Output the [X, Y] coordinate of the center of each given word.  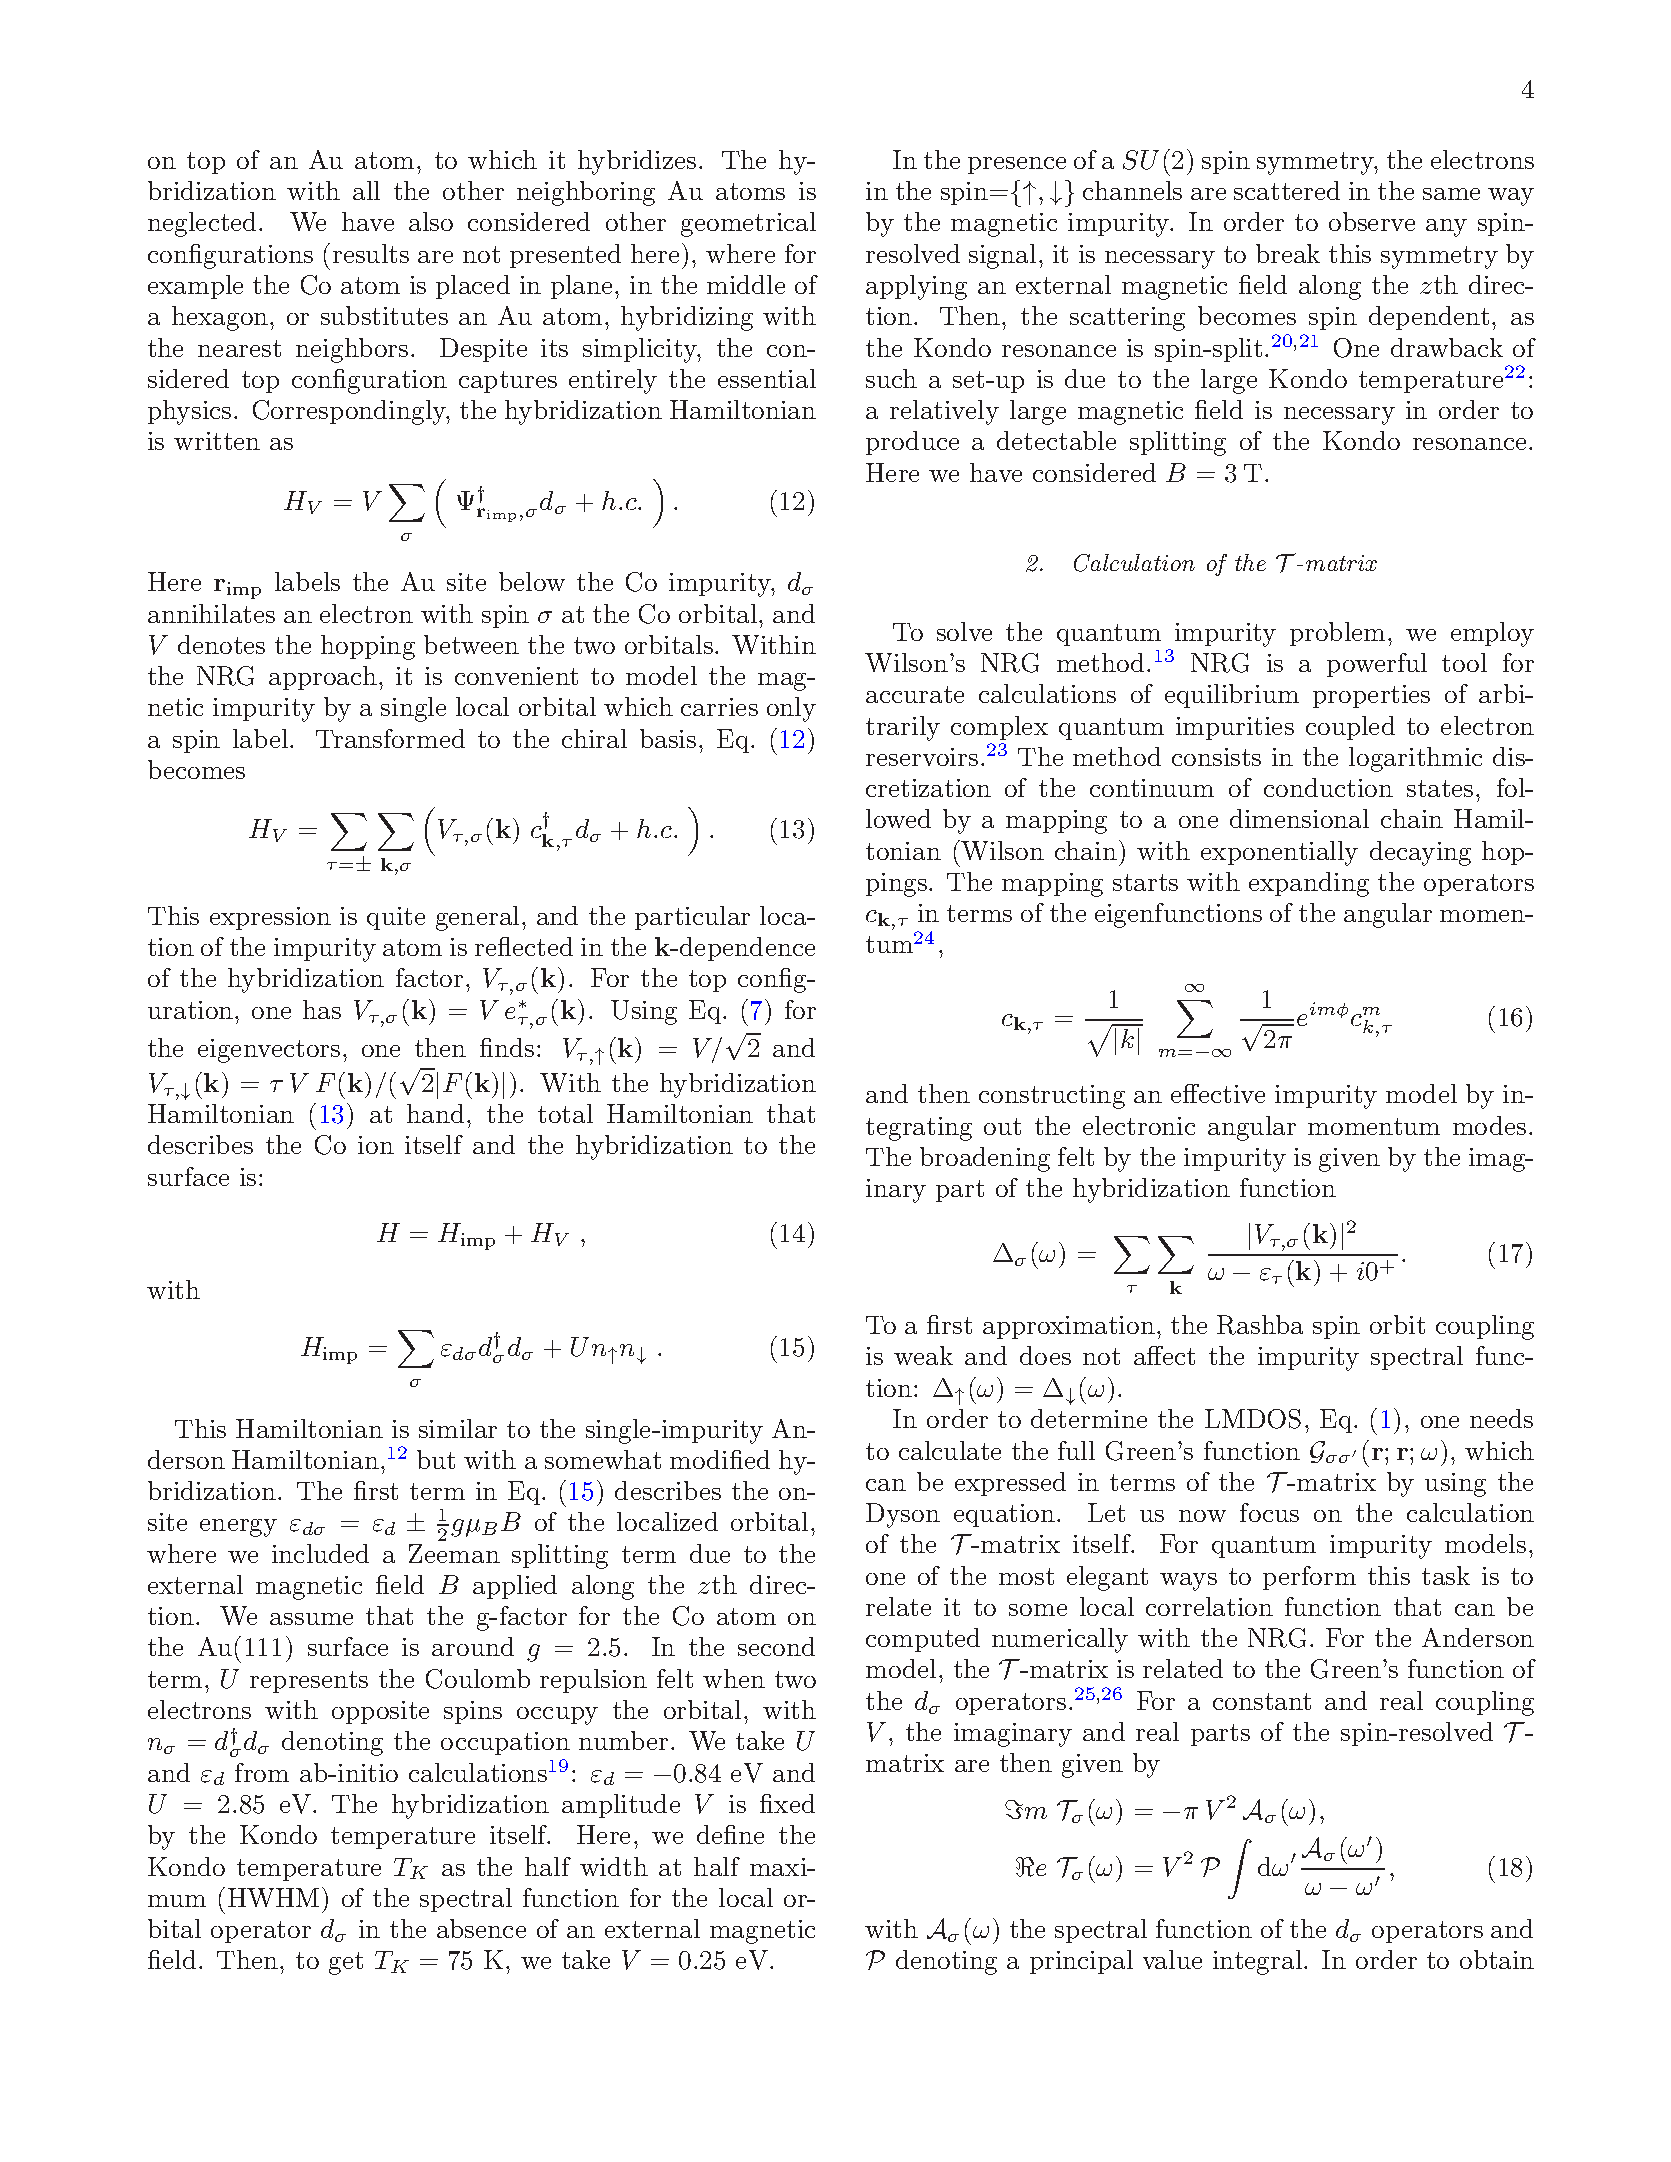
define [730, 1834]
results [371, 253]
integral [1259, 1962]
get [346, 1963]
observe [1372, 221]
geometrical [748, 224]
